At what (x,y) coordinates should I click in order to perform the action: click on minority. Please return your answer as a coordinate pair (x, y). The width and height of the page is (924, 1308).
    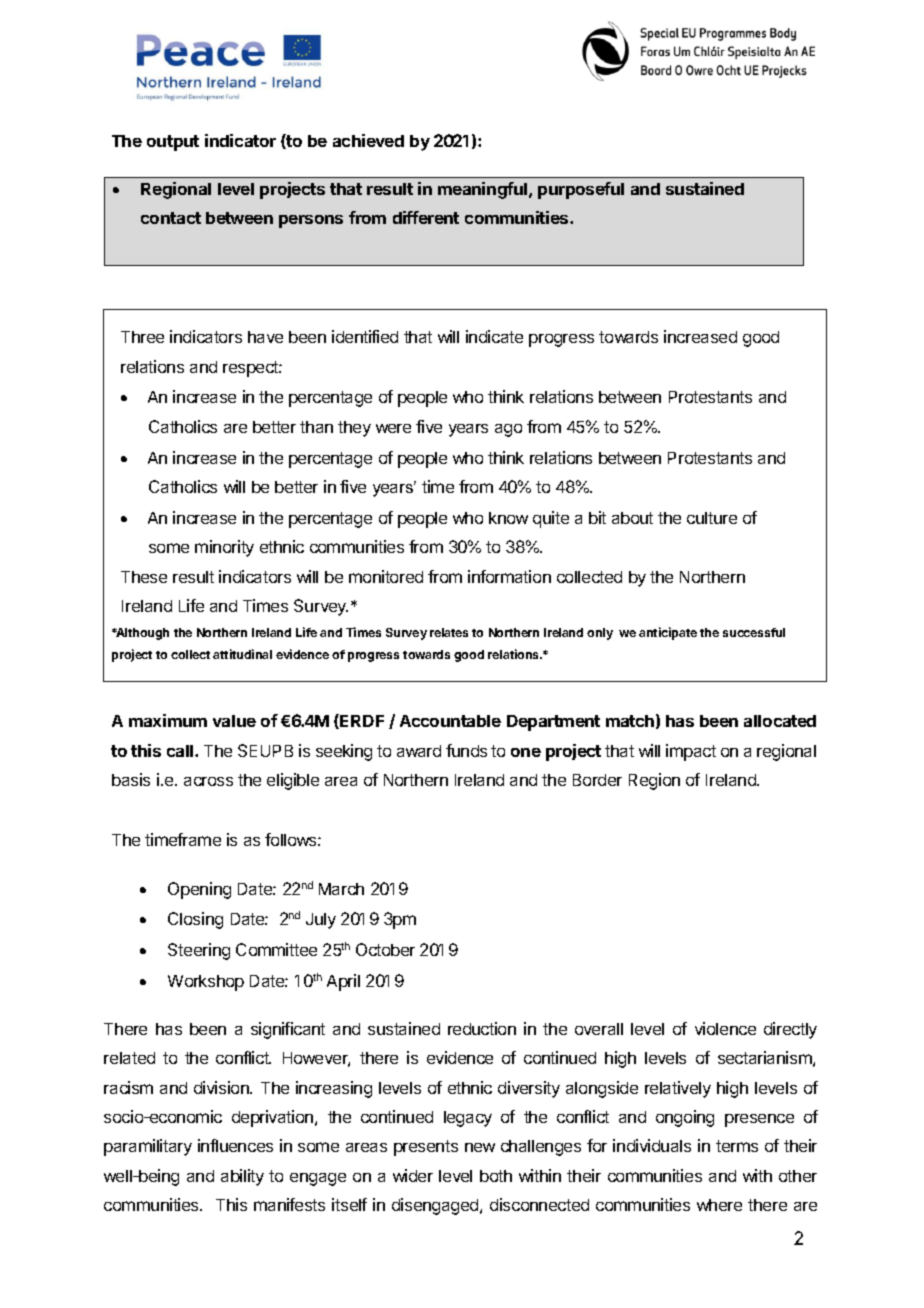
    Looking at the image, I should click on (224, 548).
